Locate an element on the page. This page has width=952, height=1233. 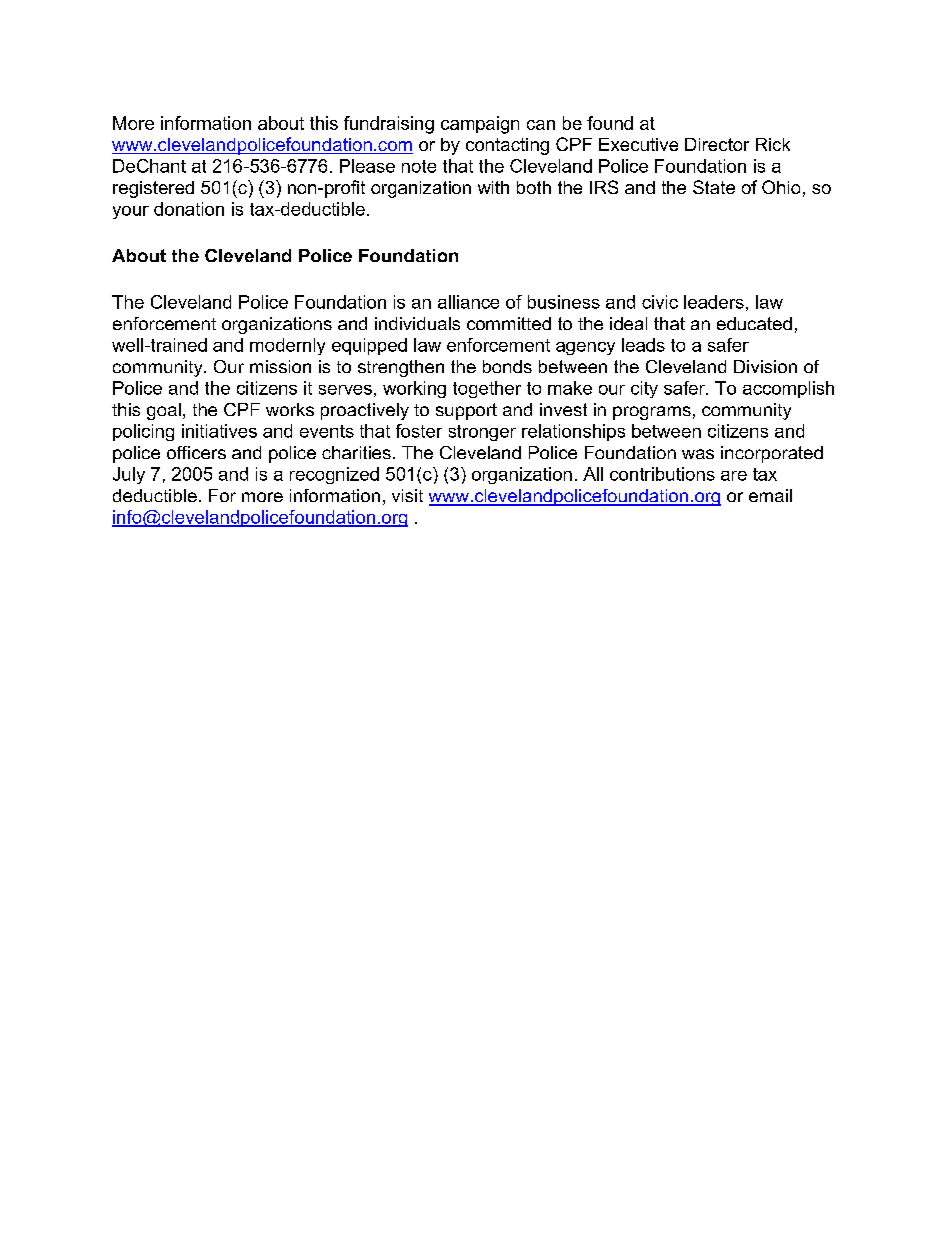
are is located at coordinates (734, 476).
